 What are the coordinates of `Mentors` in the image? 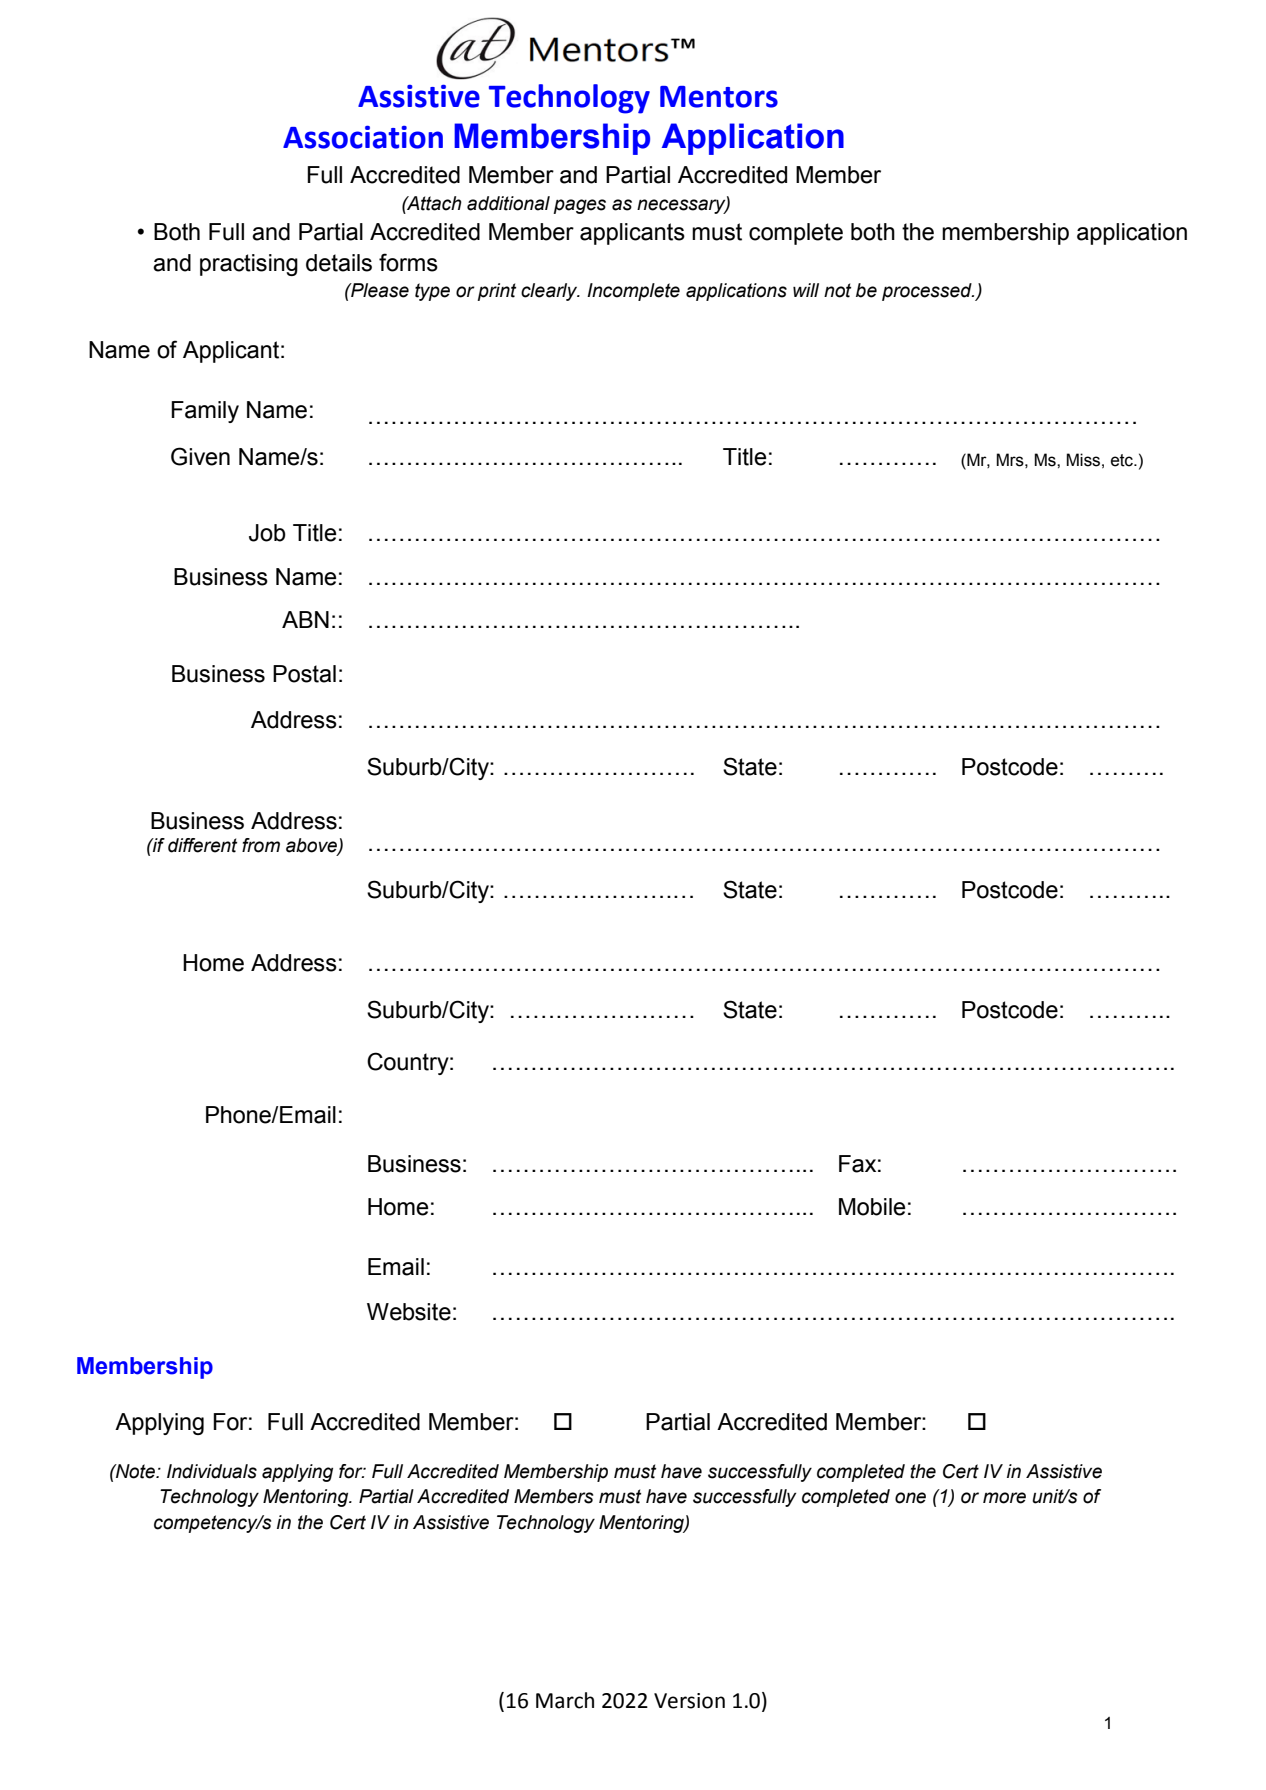 It's located at (719, 97).
